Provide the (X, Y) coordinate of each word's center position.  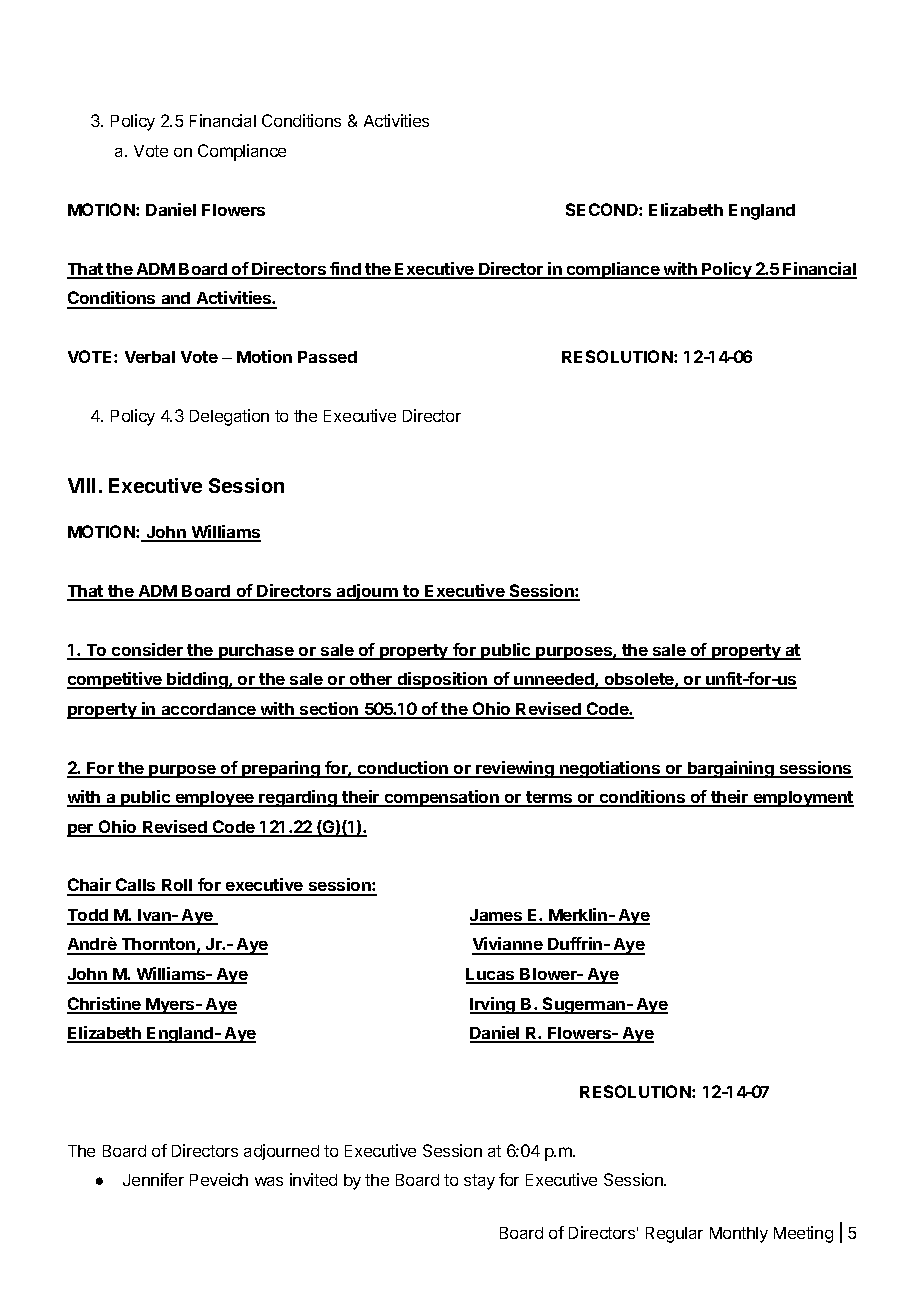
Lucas (491, 975)
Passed (327, 357)
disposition (442, 680)
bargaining (731, 769)
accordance (208, 710)
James (497, 916)
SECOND (603, 209)
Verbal (150, 357)
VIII (81, 485)
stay (479, 1182)
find (345, 270)
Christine (105, 1005)
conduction (402, 769)
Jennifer (153, 1179)
